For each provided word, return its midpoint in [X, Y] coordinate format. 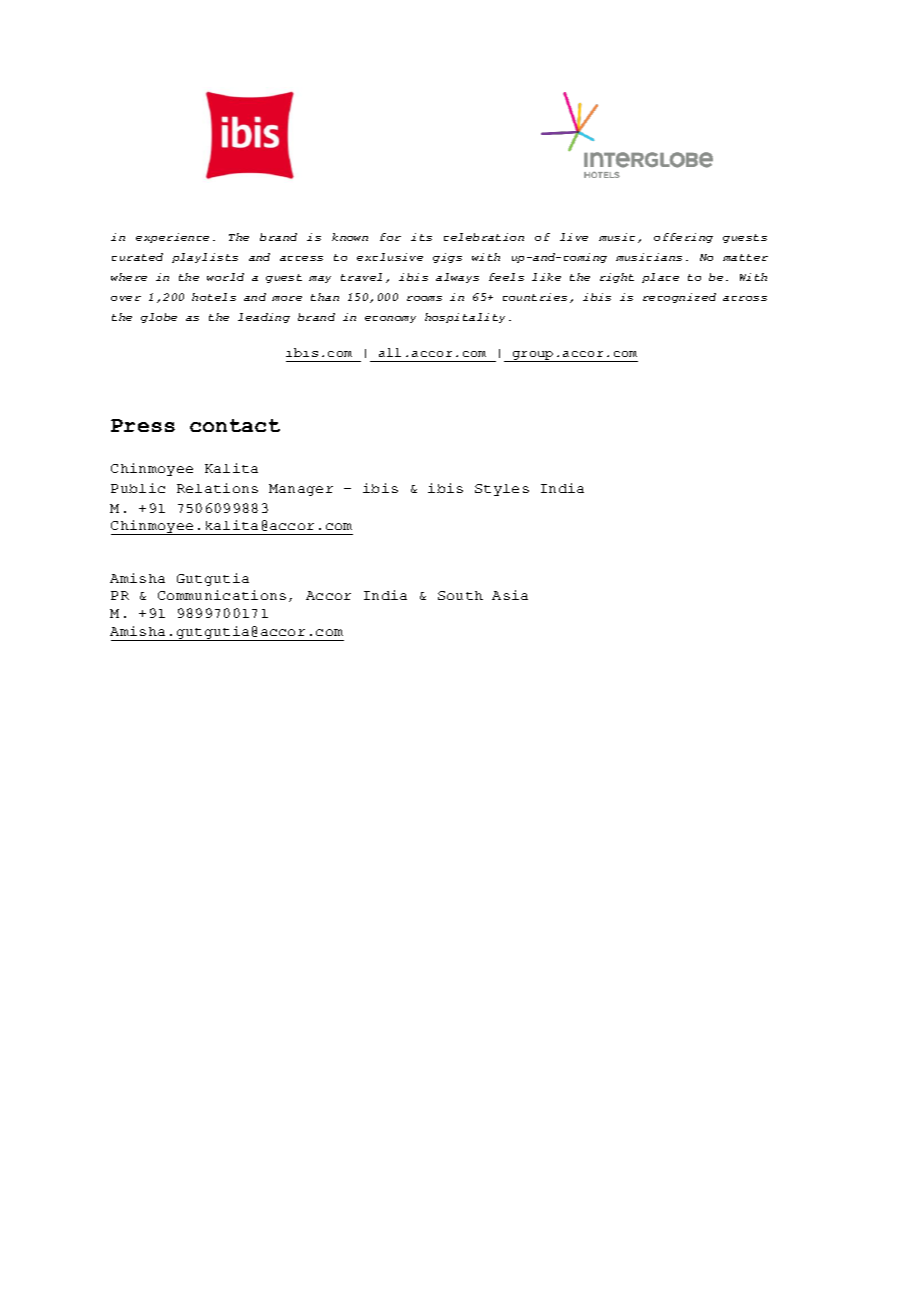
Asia [510, 595]
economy [390, 319]
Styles [502, 490]
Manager [301, 490]
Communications [222, 595]
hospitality [465, 318]
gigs [447, 258]
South [460, 595]
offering [683, 238]
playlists [205, 258]
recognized [679, 298]
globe [159, 318]
